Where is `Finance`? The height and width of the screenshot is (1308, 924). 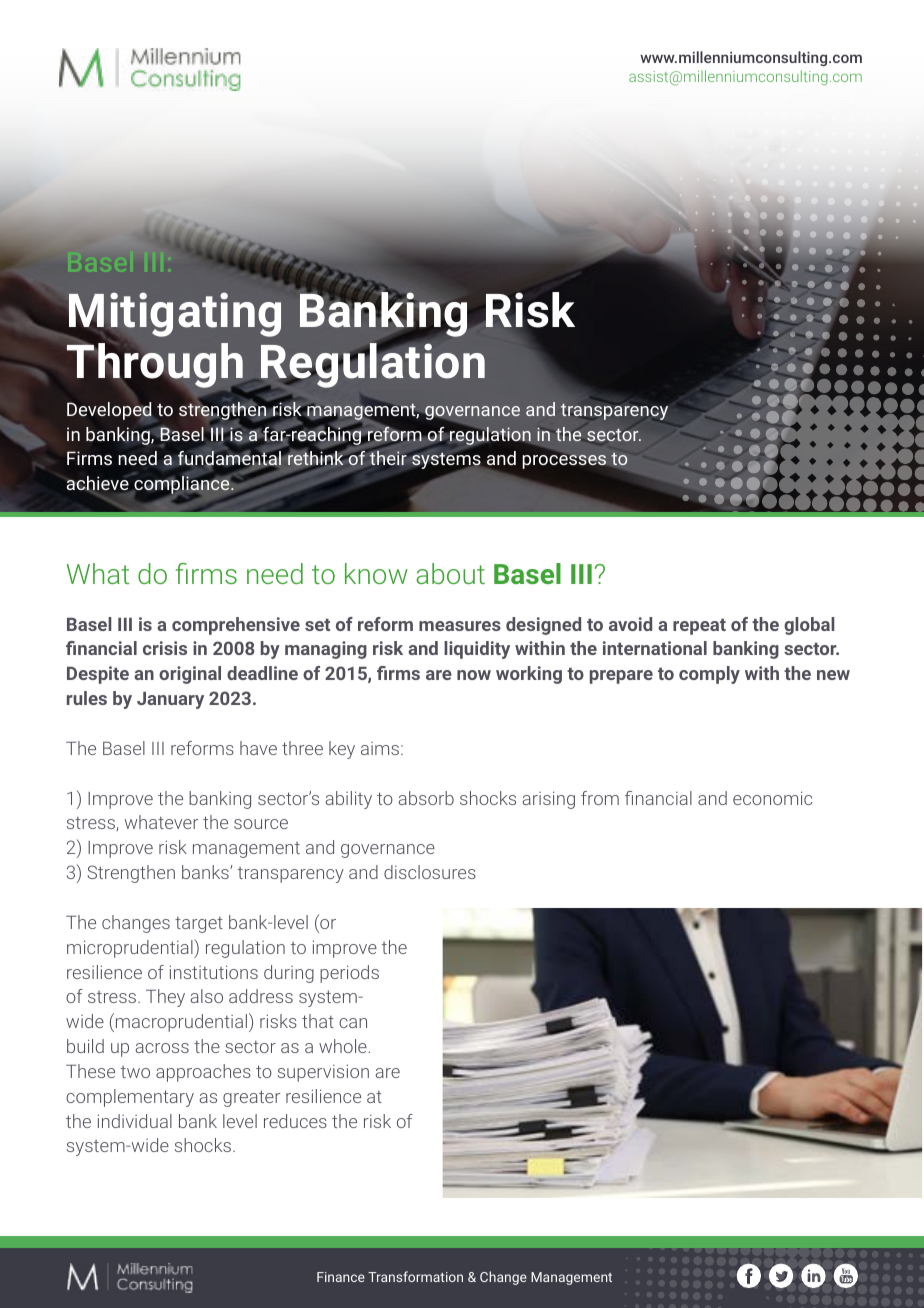
Finance is located at coordinates (341, 1277).
